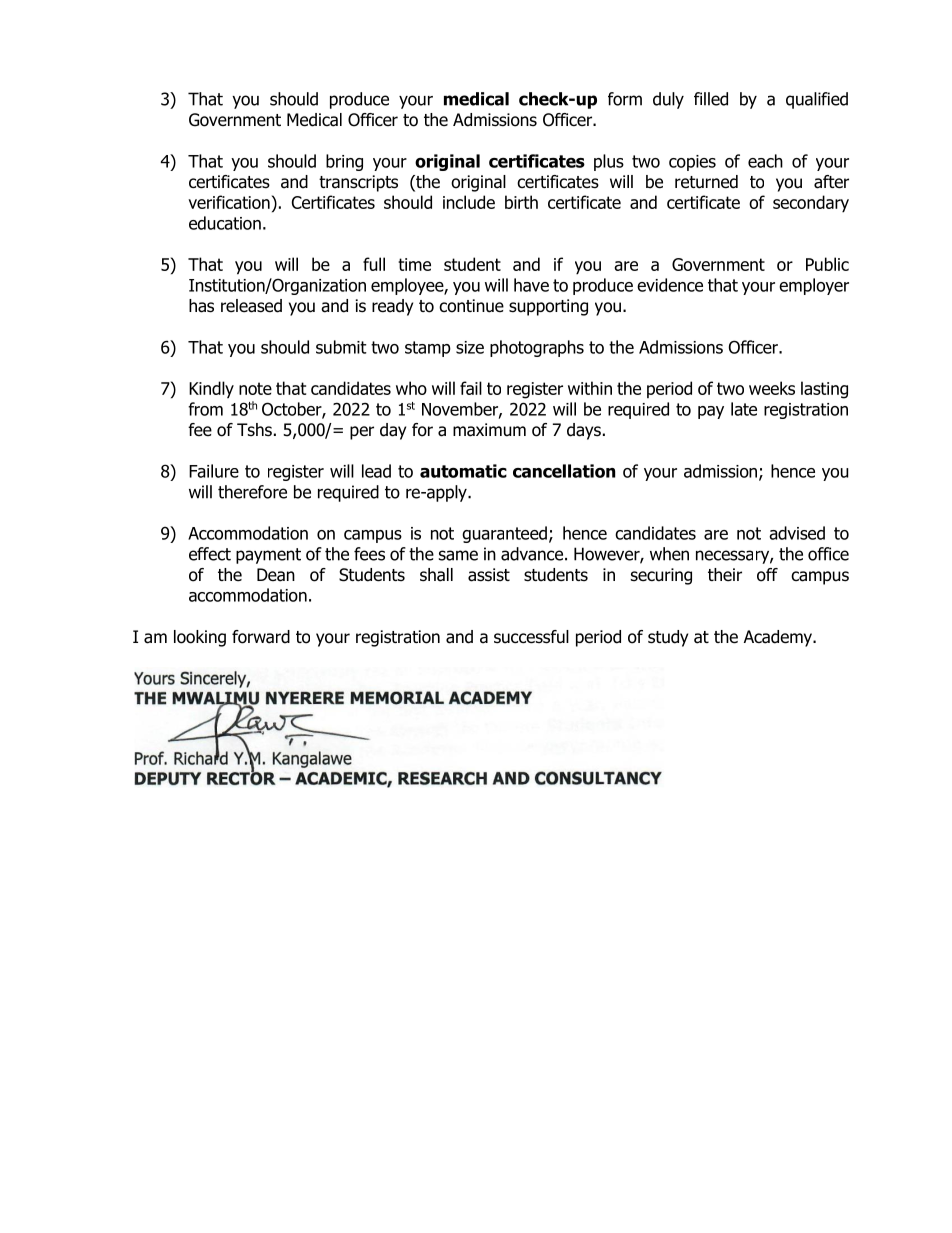  What do you see at coordinates (564, 471) in the document?
I see `cancellation` at bounding box center [564, 471].
